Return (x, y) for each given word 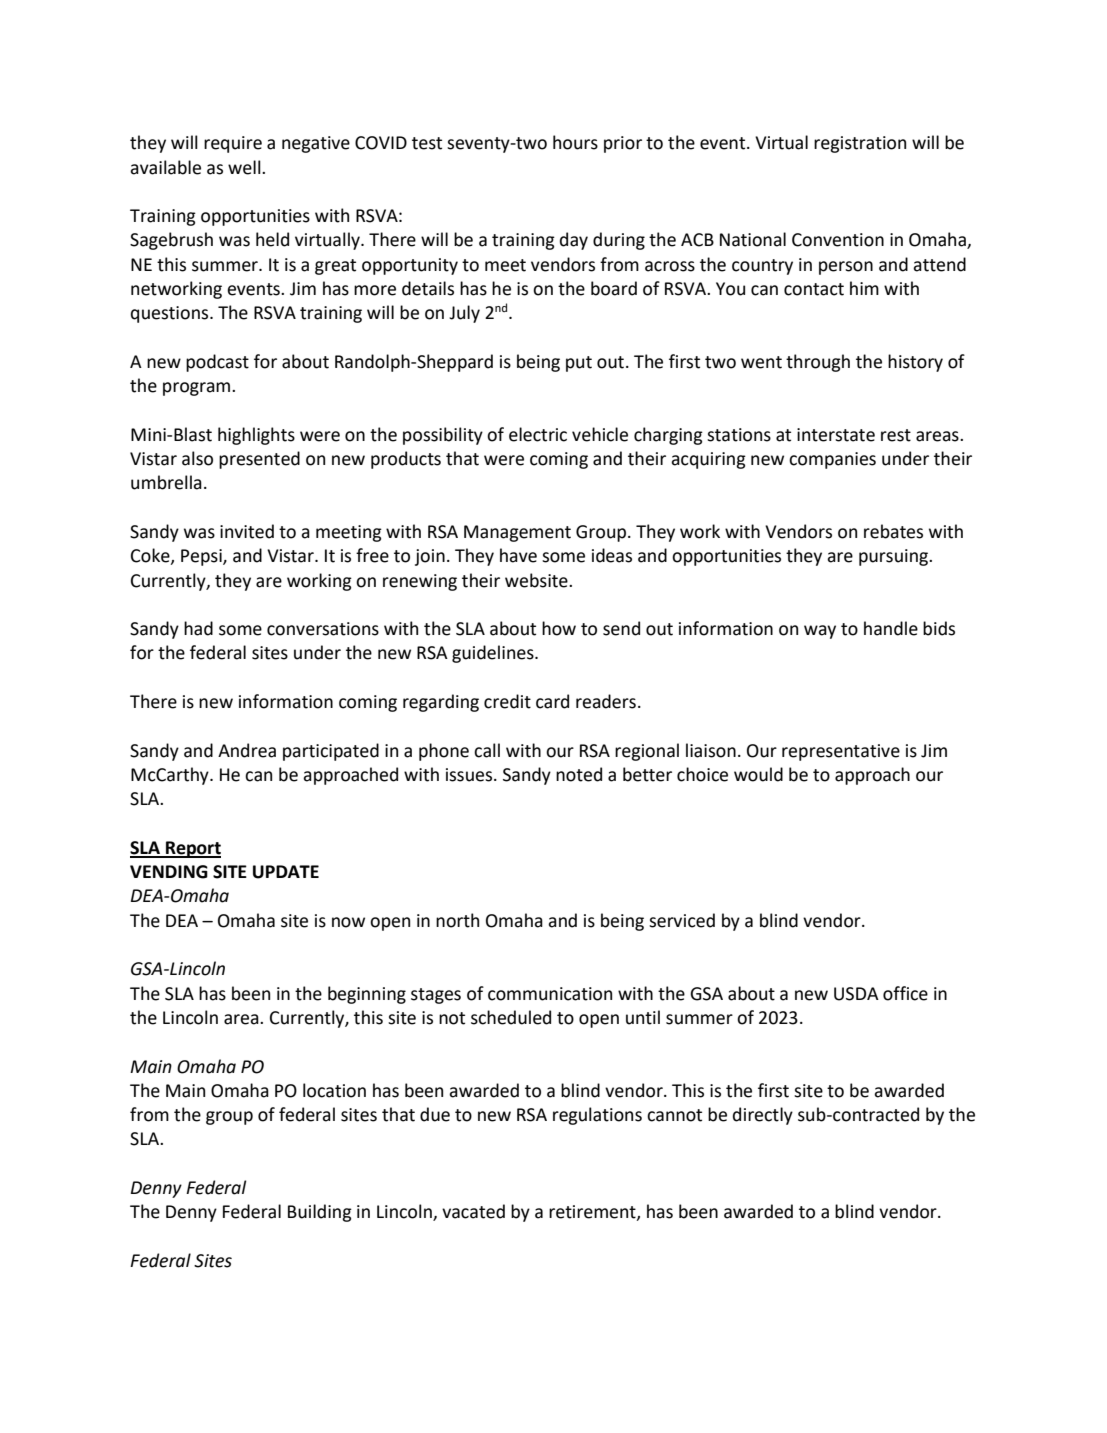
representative (841, 752)
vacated (473, 1211)
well (245, 167)
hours (575, 142)
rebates (893, 531)
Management (517, 533)
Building (320, 1213)
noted (579, 774)
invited (247, 531)
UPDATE (286, 872)
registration (860, 144)
